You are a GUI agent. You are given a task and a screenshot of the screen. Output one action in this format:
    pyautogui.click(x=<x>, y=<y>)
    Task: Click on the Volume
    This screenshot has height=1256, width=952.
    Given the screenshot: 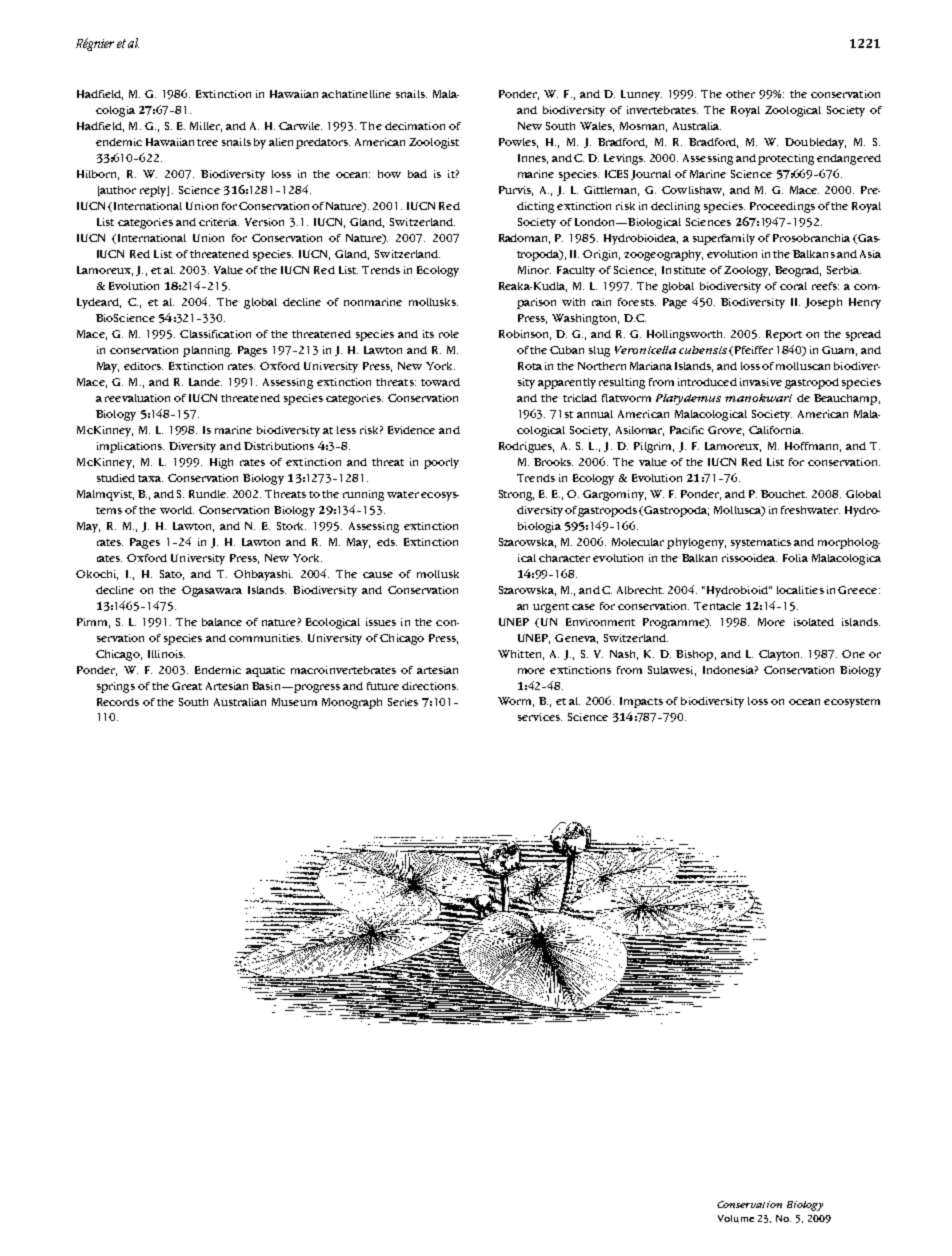 What is the action you would take?
    pyautogui.click(x=736, y=1218)
